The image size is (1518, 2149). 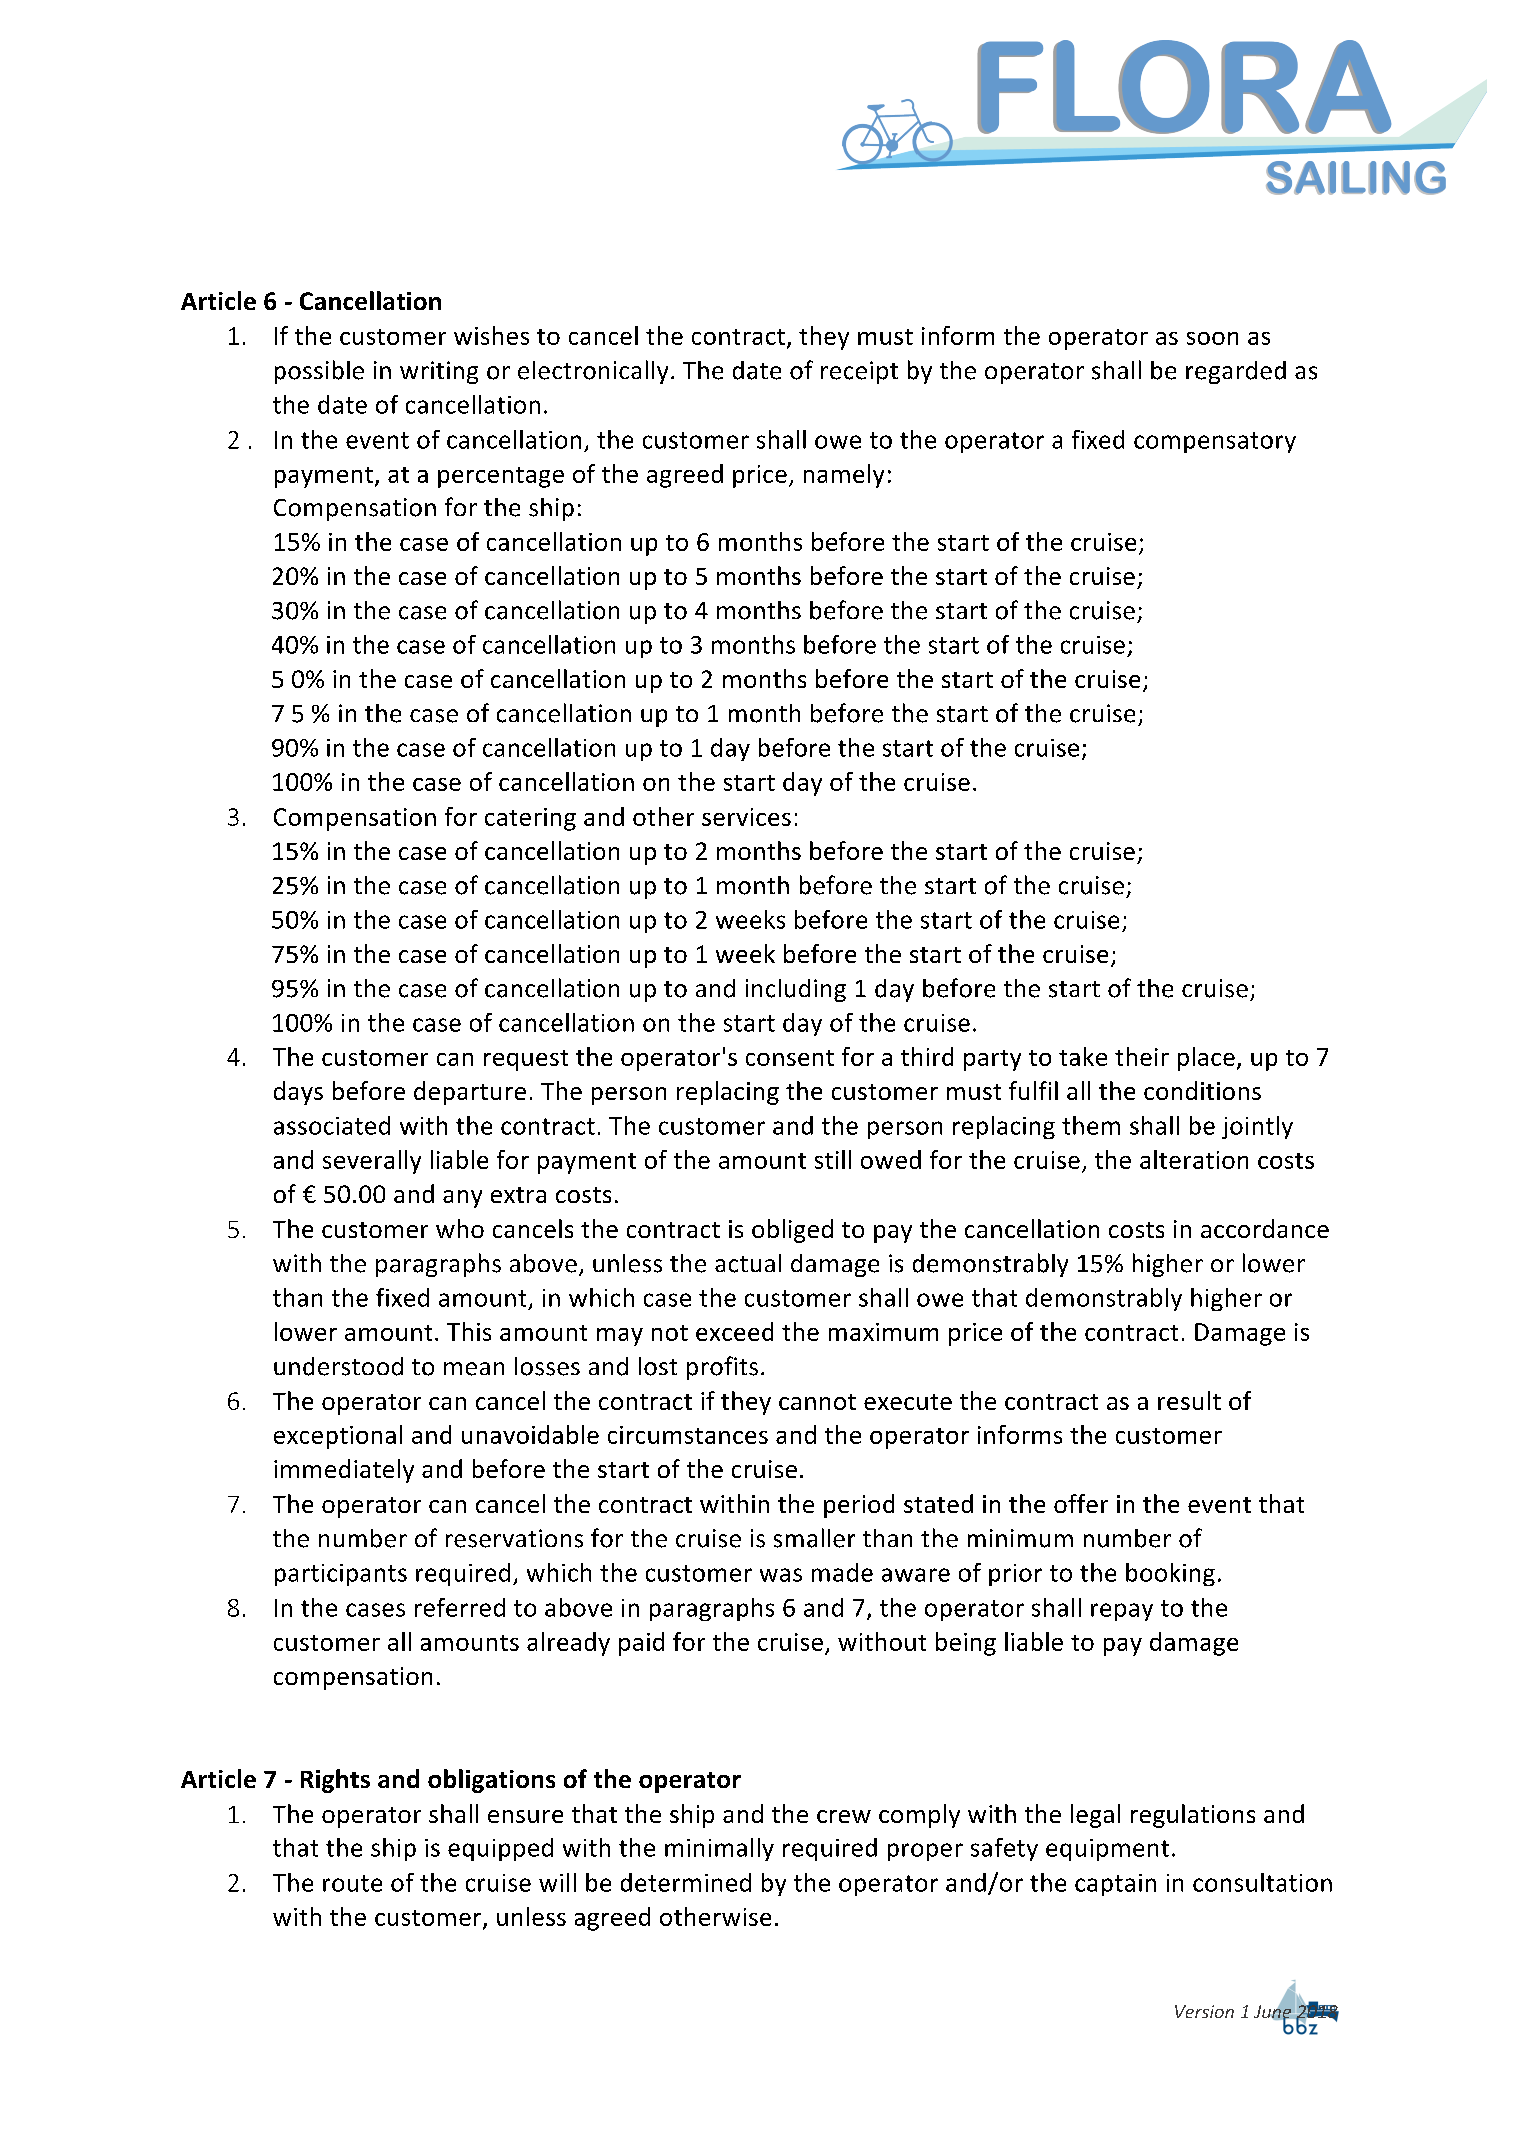 I want to click on Version, so click(x=1204, y=2011).
